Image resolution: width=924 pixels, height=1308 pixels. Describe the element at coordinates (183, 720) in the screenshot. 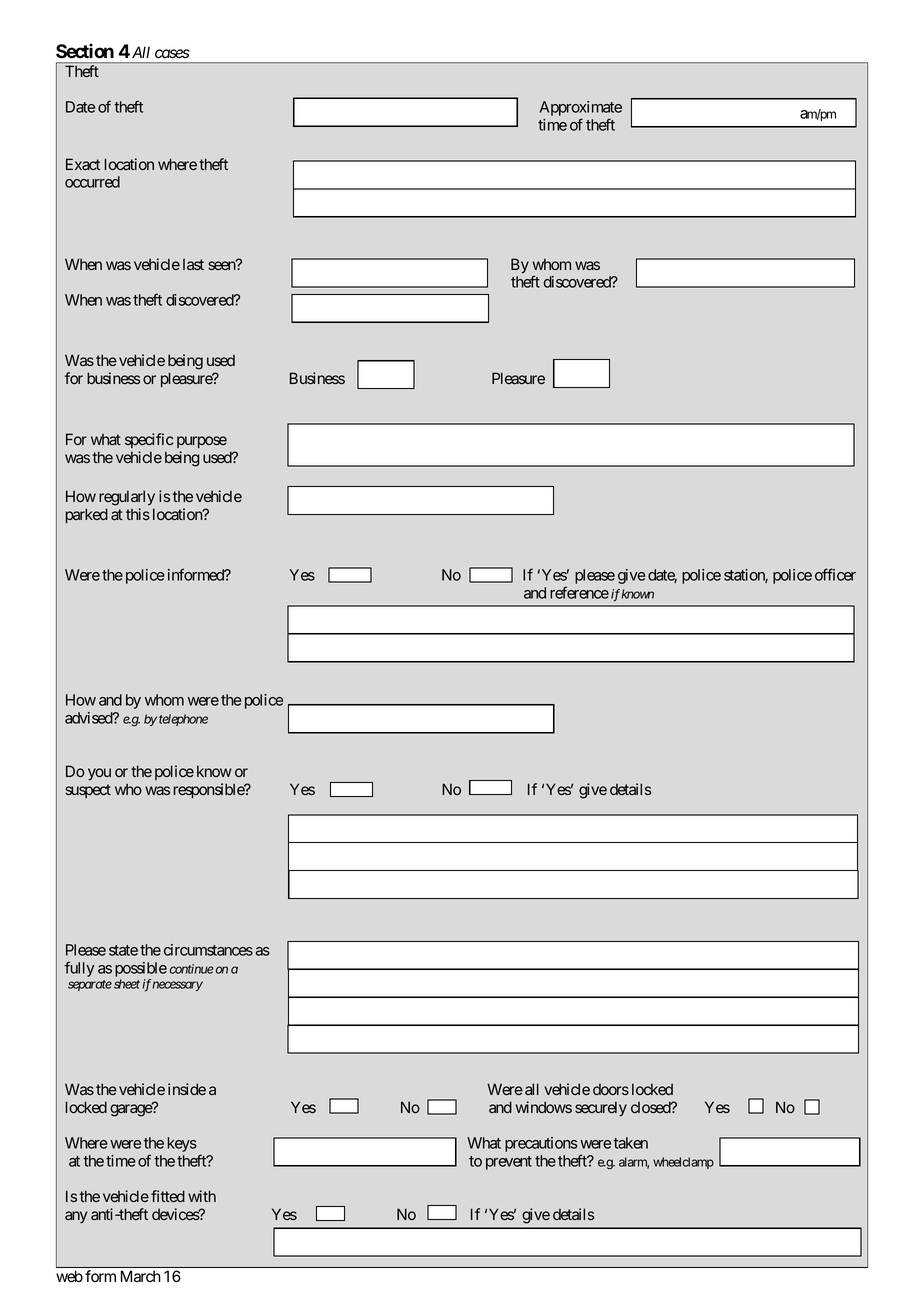

I see `telephone` at that location.
